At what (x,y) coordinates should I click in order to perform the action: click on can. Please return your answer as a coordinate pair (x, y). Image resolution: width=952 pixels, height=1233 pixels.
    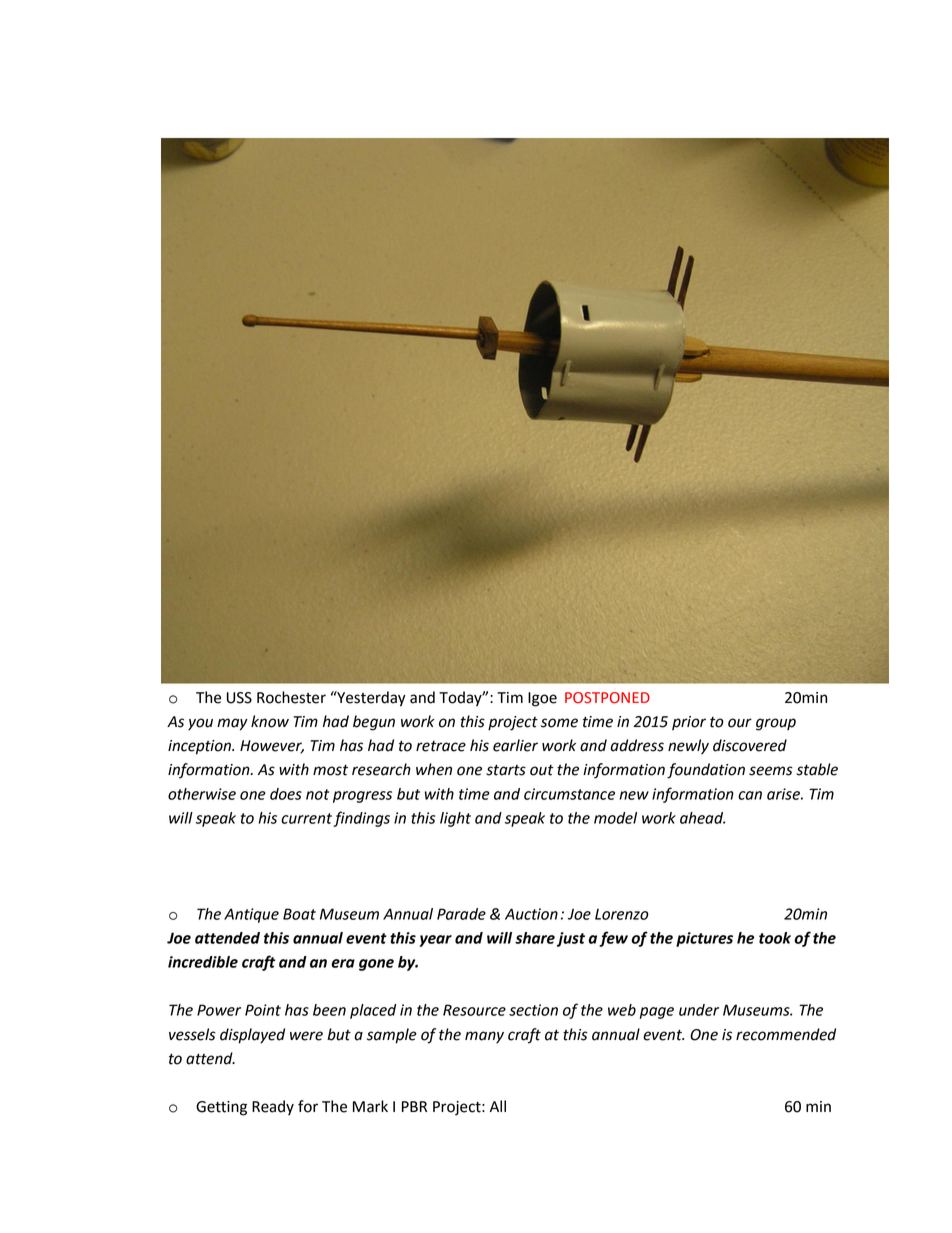
    Looking at the image, I should click on (750, 795).
